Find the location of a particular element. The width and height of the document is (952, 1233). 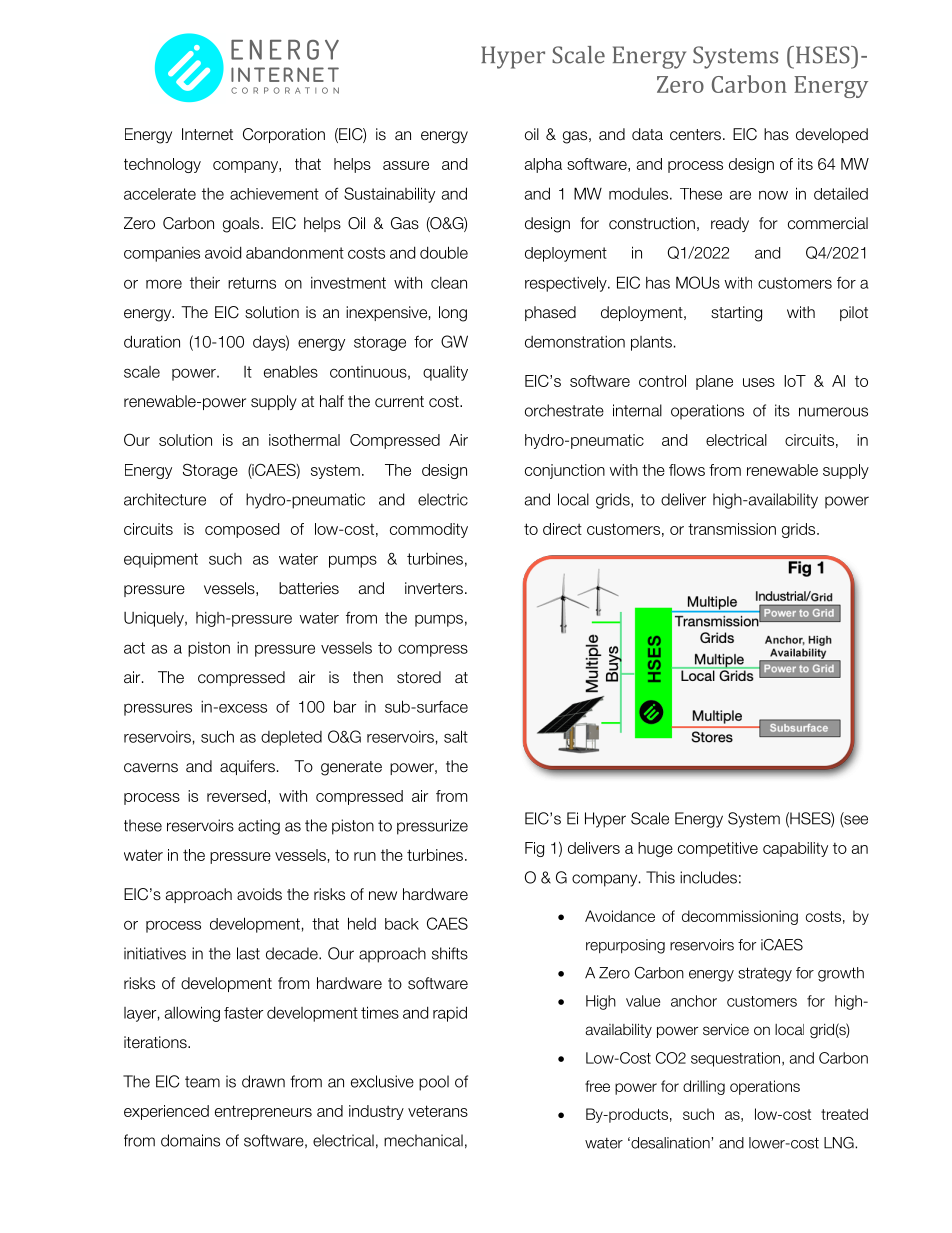

inverters is located at coordinates (434, 588).
